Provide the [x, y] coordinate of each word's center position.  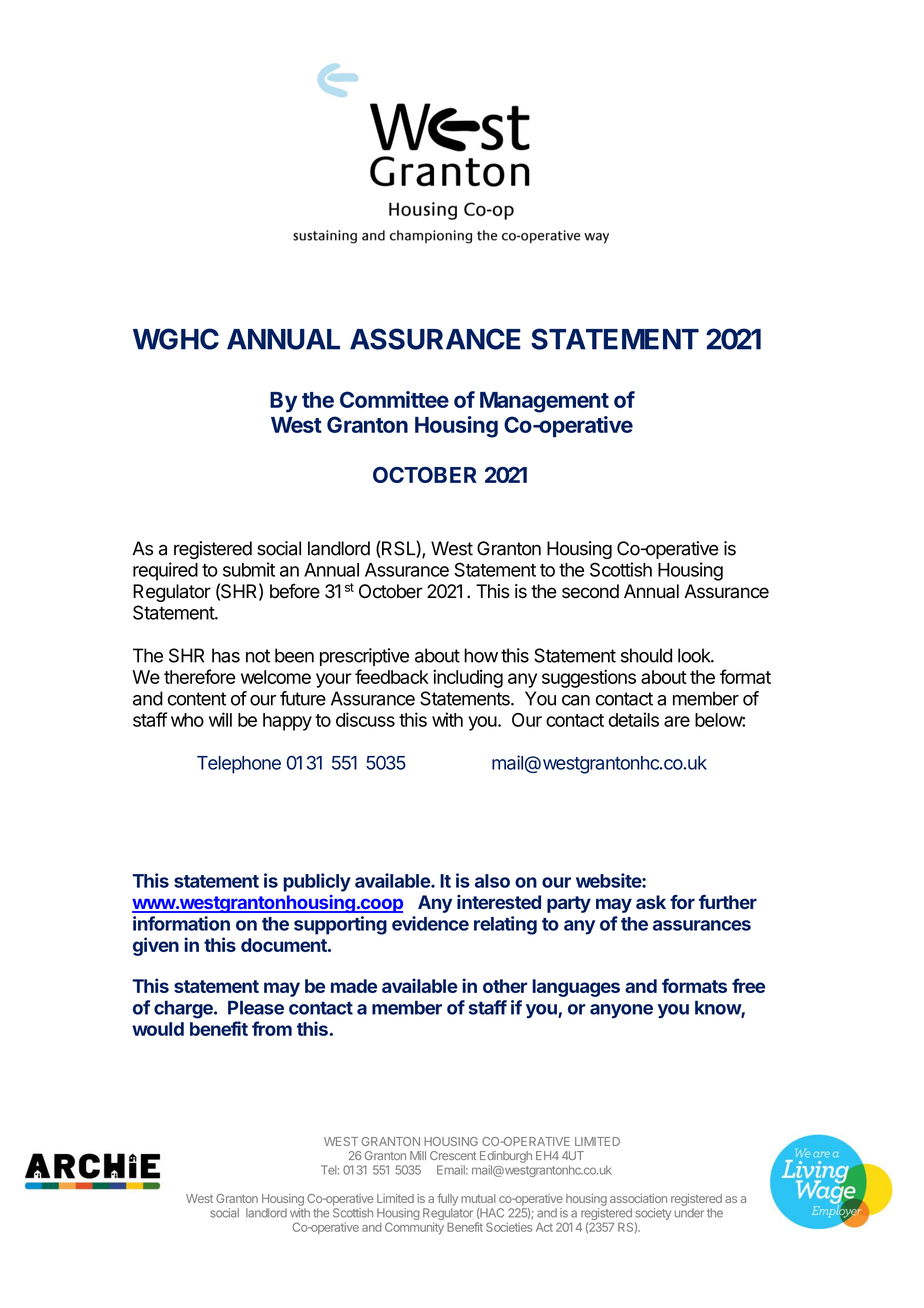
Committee [394, 399]
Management [544, 402]
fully [448, 1199]
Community [414, 1228]
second [590, 591]
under [689, 1213]
